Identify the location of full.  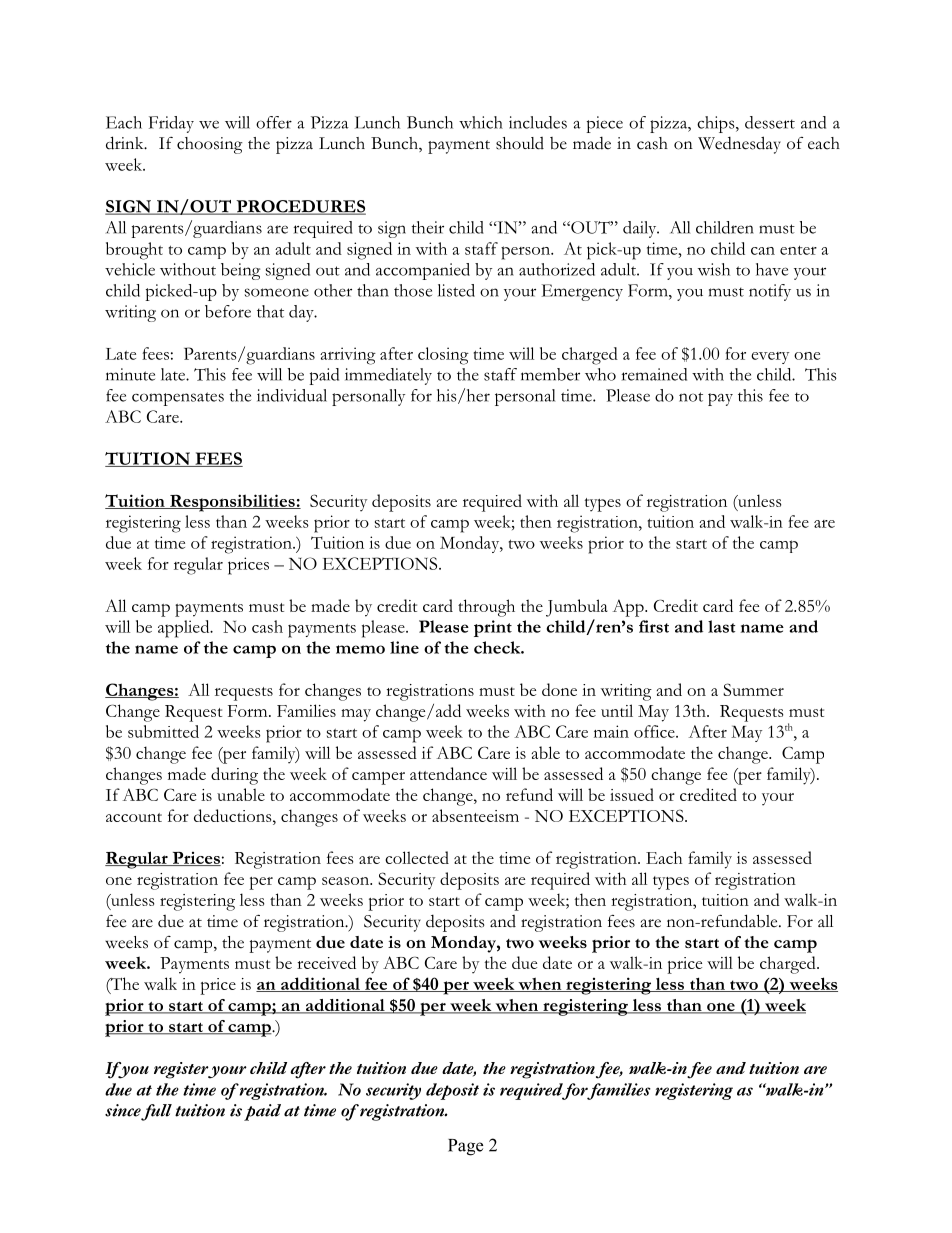
(156, 1112).
